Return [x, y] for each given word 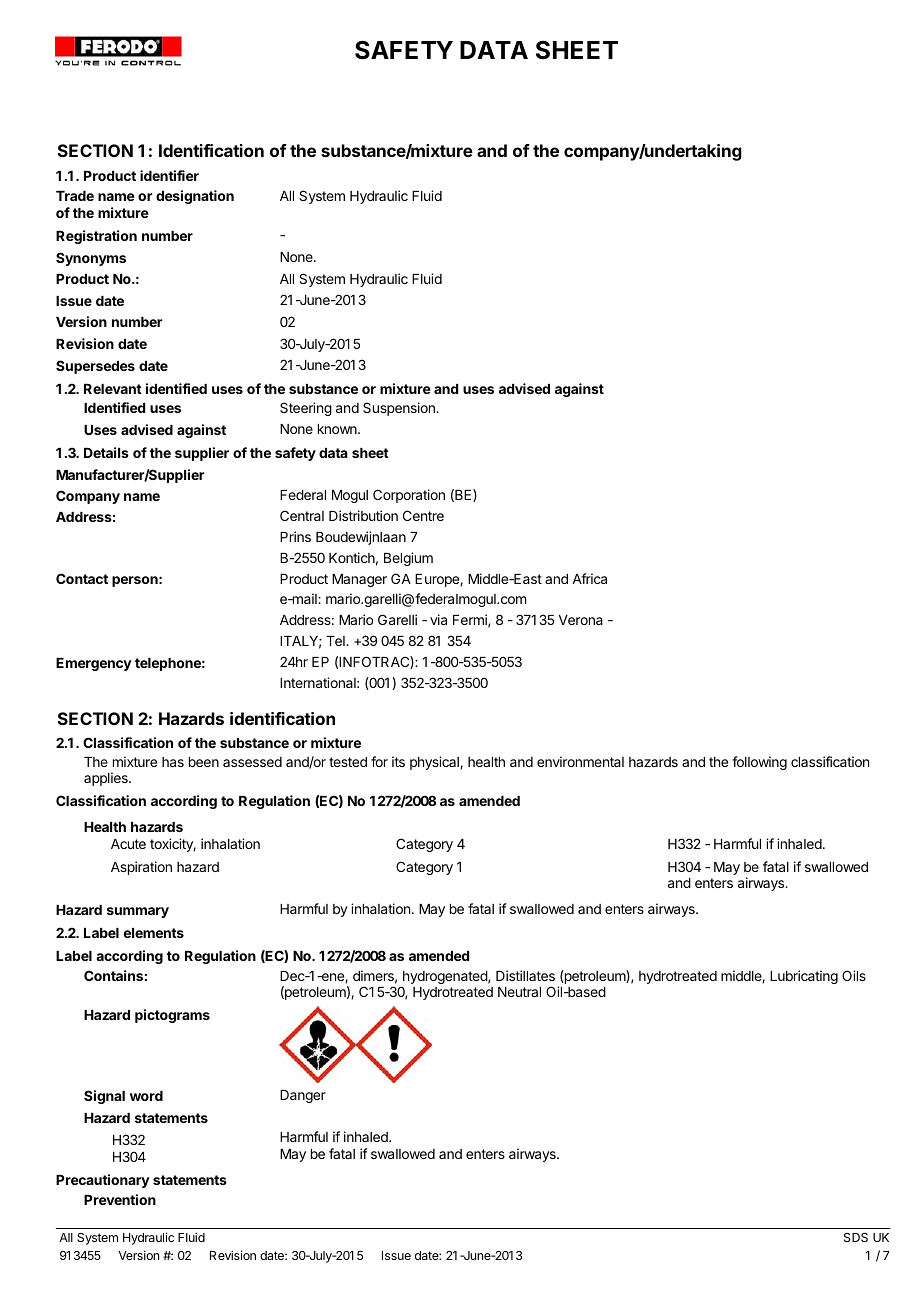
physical [435, 763]
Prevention [120, 1199]
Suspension [400, 409]
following [759, 763]
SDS [856, 1237]
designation [195, 197]
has [173, 762]
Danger [303, 1096]
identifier [169, 175]
